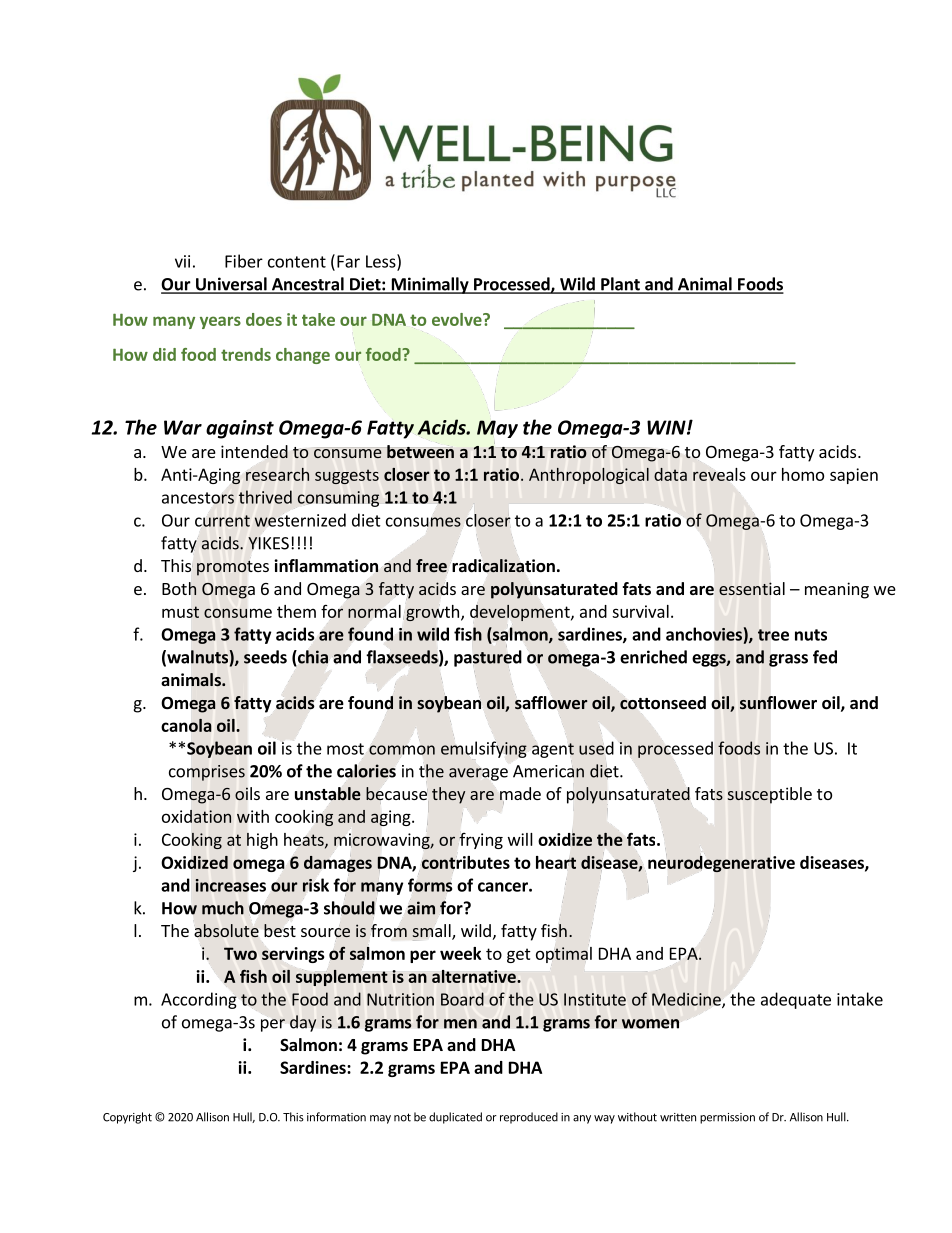 This screenshot has width=952, height=1233. What do you see at coordinates (455, 1118) in the screenshot?
I see `duplicated` at bounding box center [455, 1118].
